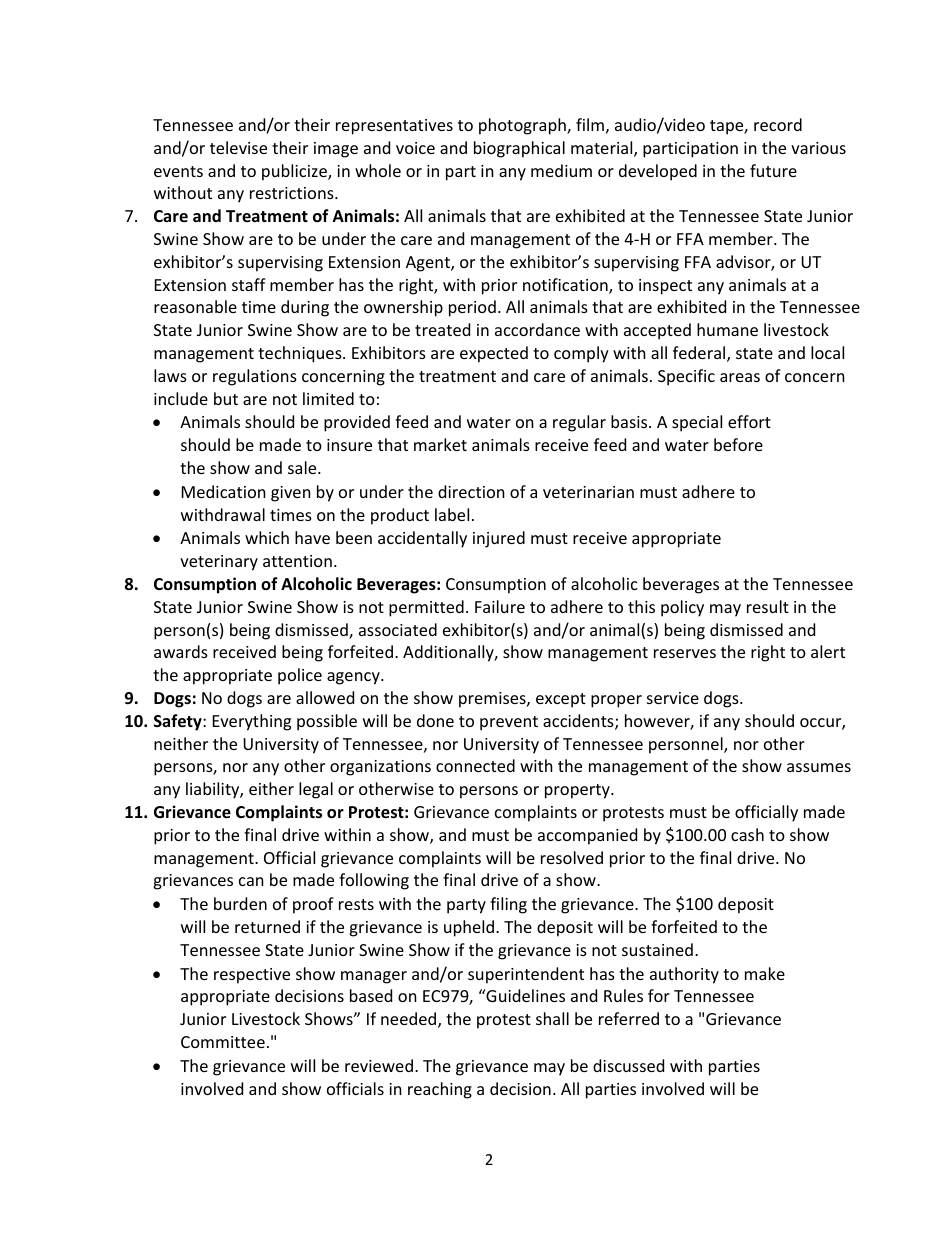 The image size is (952, 1233). What do you see at coordinates (519, 149) in the screenshot?
I see `biographical` at bounding box center [519, 149].
